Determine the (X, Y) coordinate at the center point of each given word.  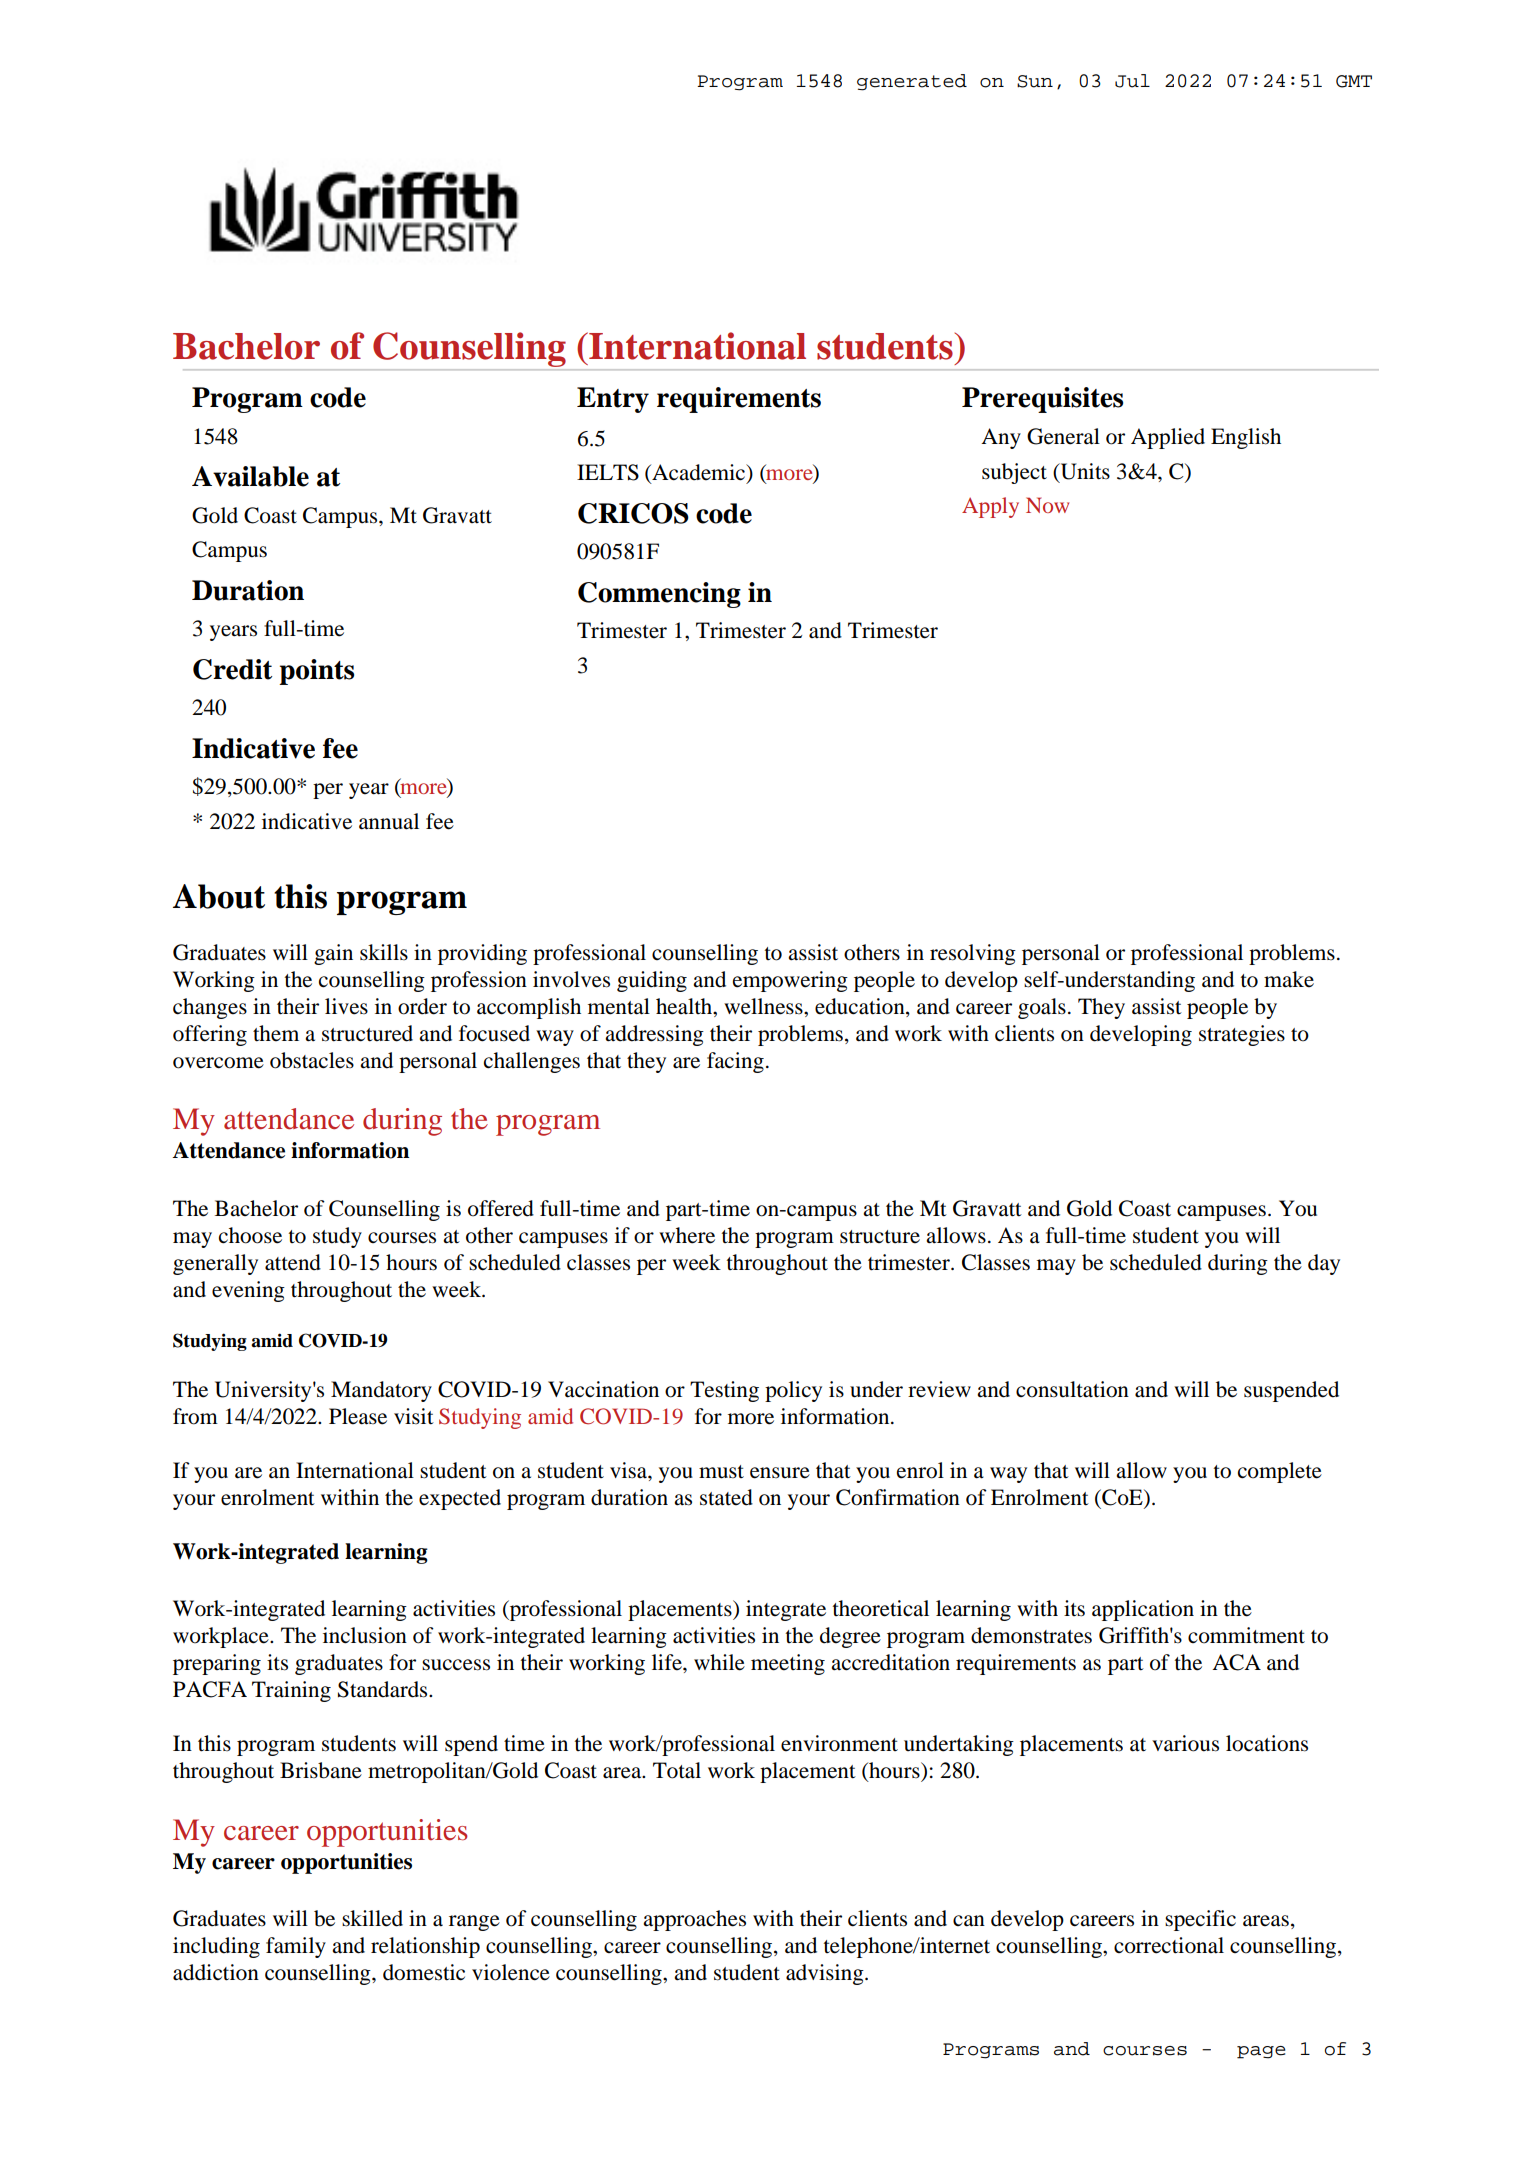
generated (912, 82)
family (296, 1947)
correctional (1169, 1945)
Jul (1132, 81)
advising (826, 1974)
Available (250, 476)
